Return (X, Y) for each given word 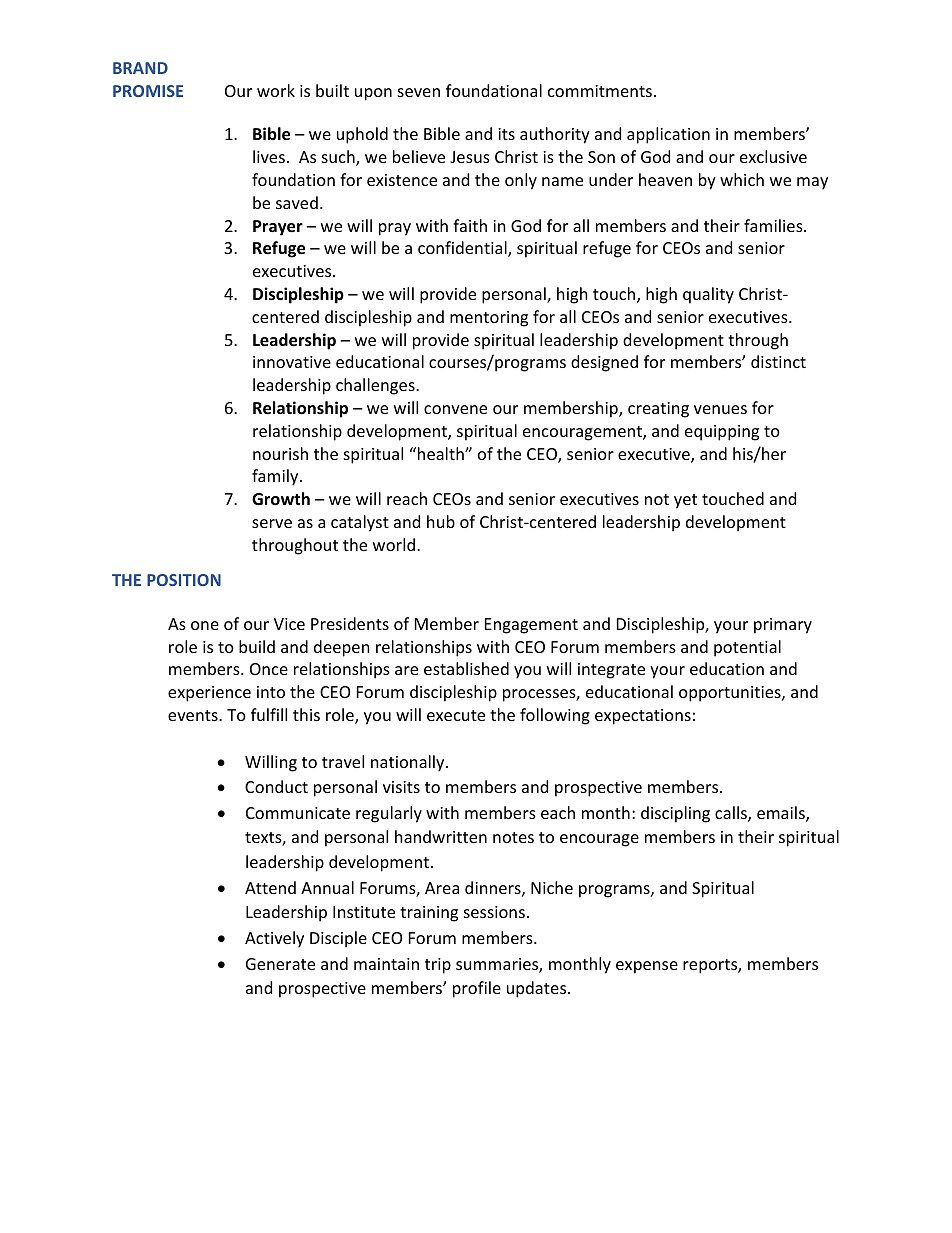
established (466, 668)
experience (209, 694)
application (668, 135)
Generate (280, 964)
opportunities (731, 694)
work (276, 90)
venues (720, 409)
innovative (292, 362)
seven (419, 92)
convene (455, 409)
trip (438, 966)
